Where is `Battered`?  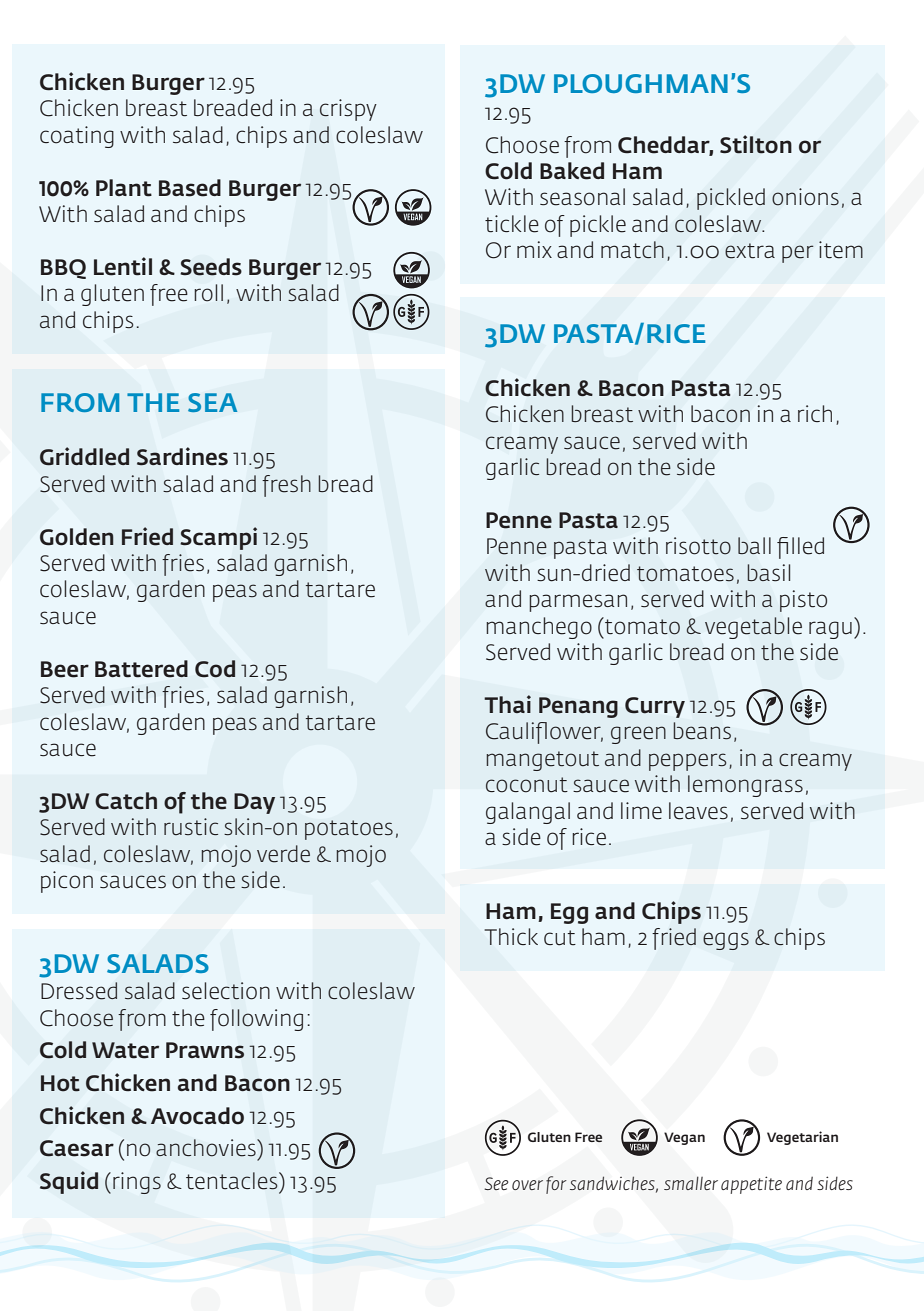 Battered is located at coordinates (141, 669).
